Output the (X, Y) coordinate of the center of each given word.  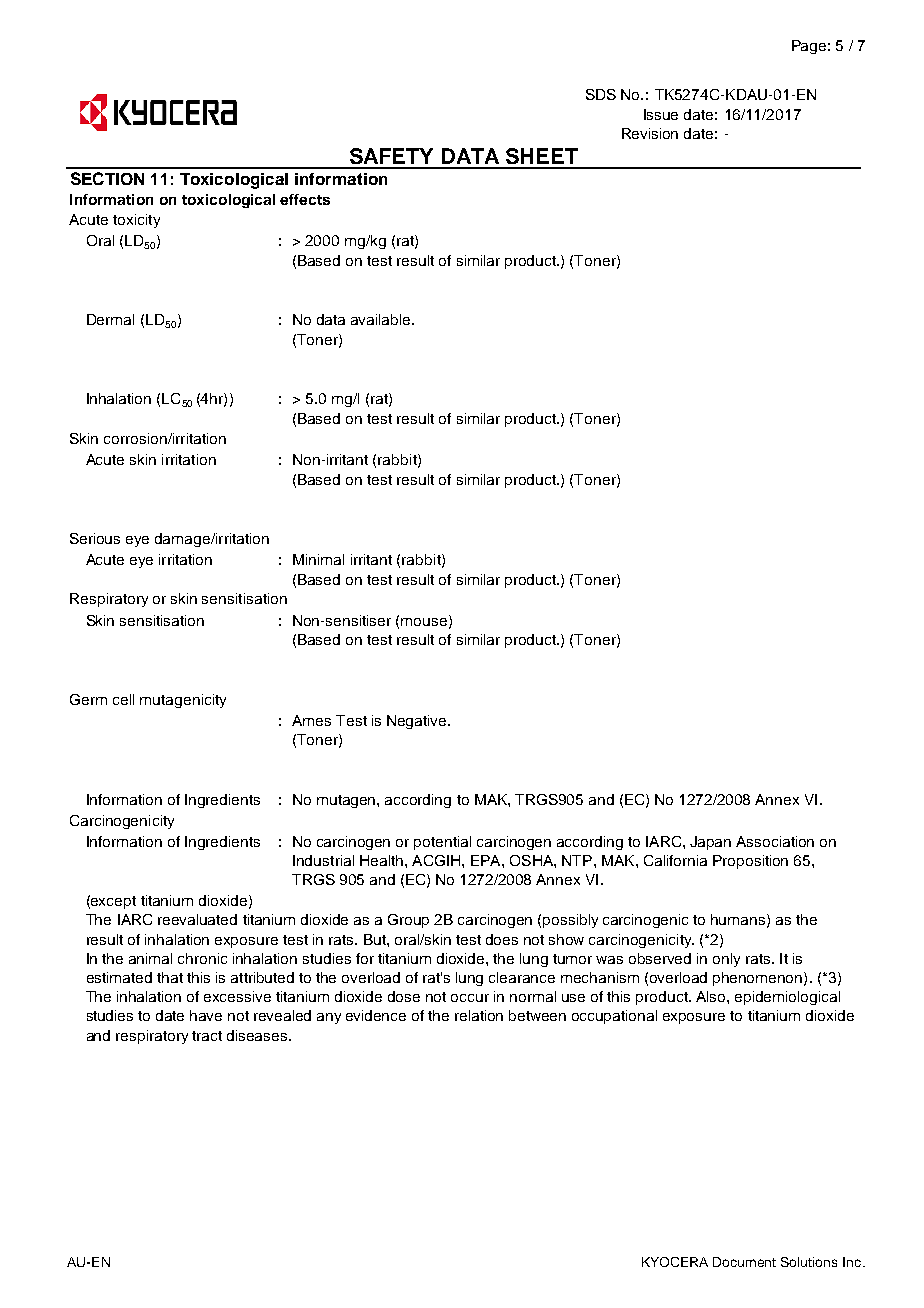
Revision (650, 133)
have (206, 1015)
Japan (710, 843)
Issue (661, 114)
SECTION (107, 178)
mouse (424, 622)
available (382, 319)
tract (207, 1036)
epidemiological (787, 998)
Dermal (110, 319)
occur (470, 998)
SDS (601, 94)
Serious (95, 538)
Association (775, 841)
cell (123, 699)
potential (442, 843)
